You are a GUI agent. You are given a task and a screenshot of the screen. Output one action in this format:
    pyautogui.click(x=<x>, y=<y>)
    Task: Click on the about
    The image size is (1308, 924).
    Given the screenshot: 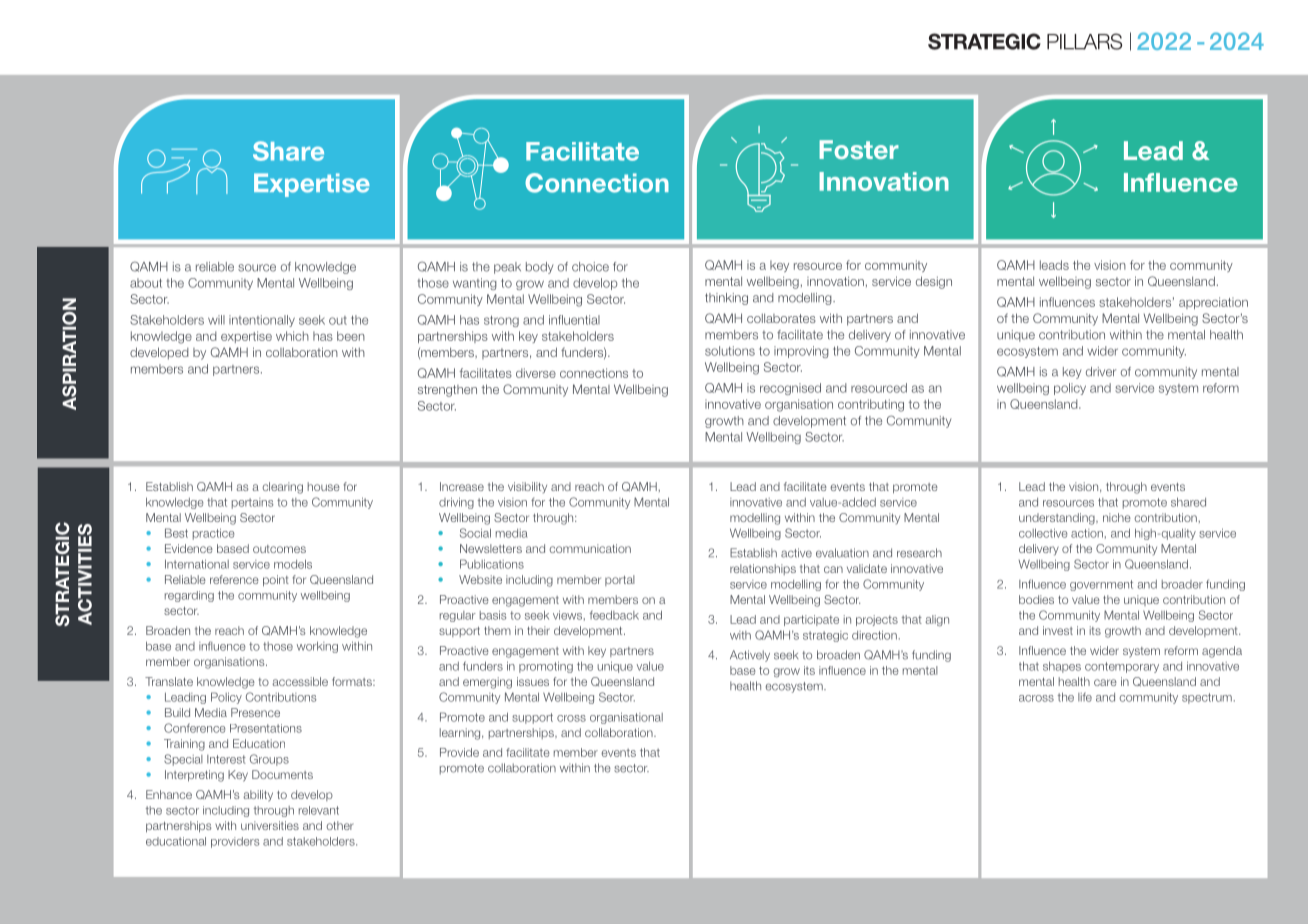 What is the action you would take?
    pyautogui.click(x=146, y=283)
